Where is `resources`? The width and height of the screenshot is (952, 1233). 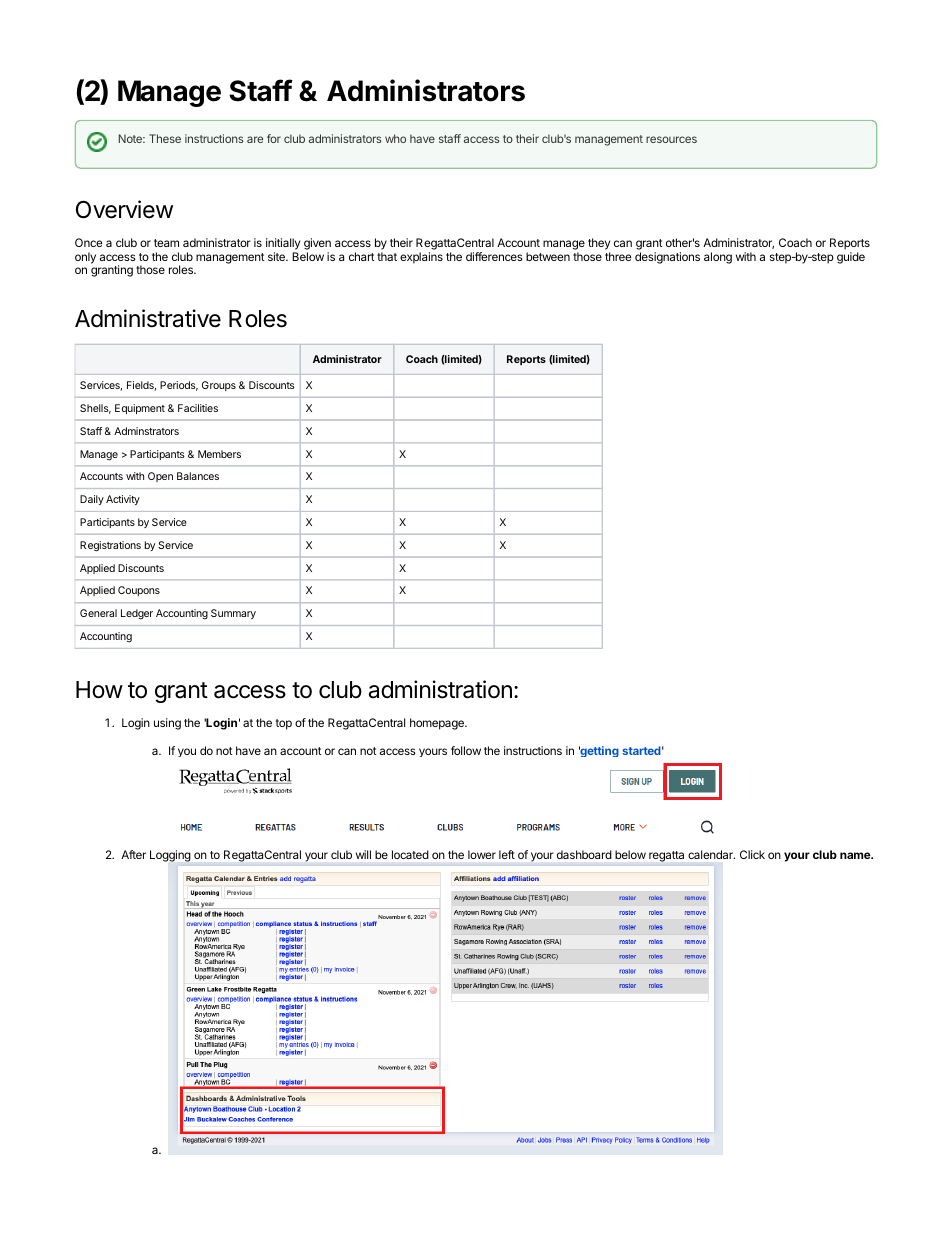
resources is located at coordinates (671, 139).
